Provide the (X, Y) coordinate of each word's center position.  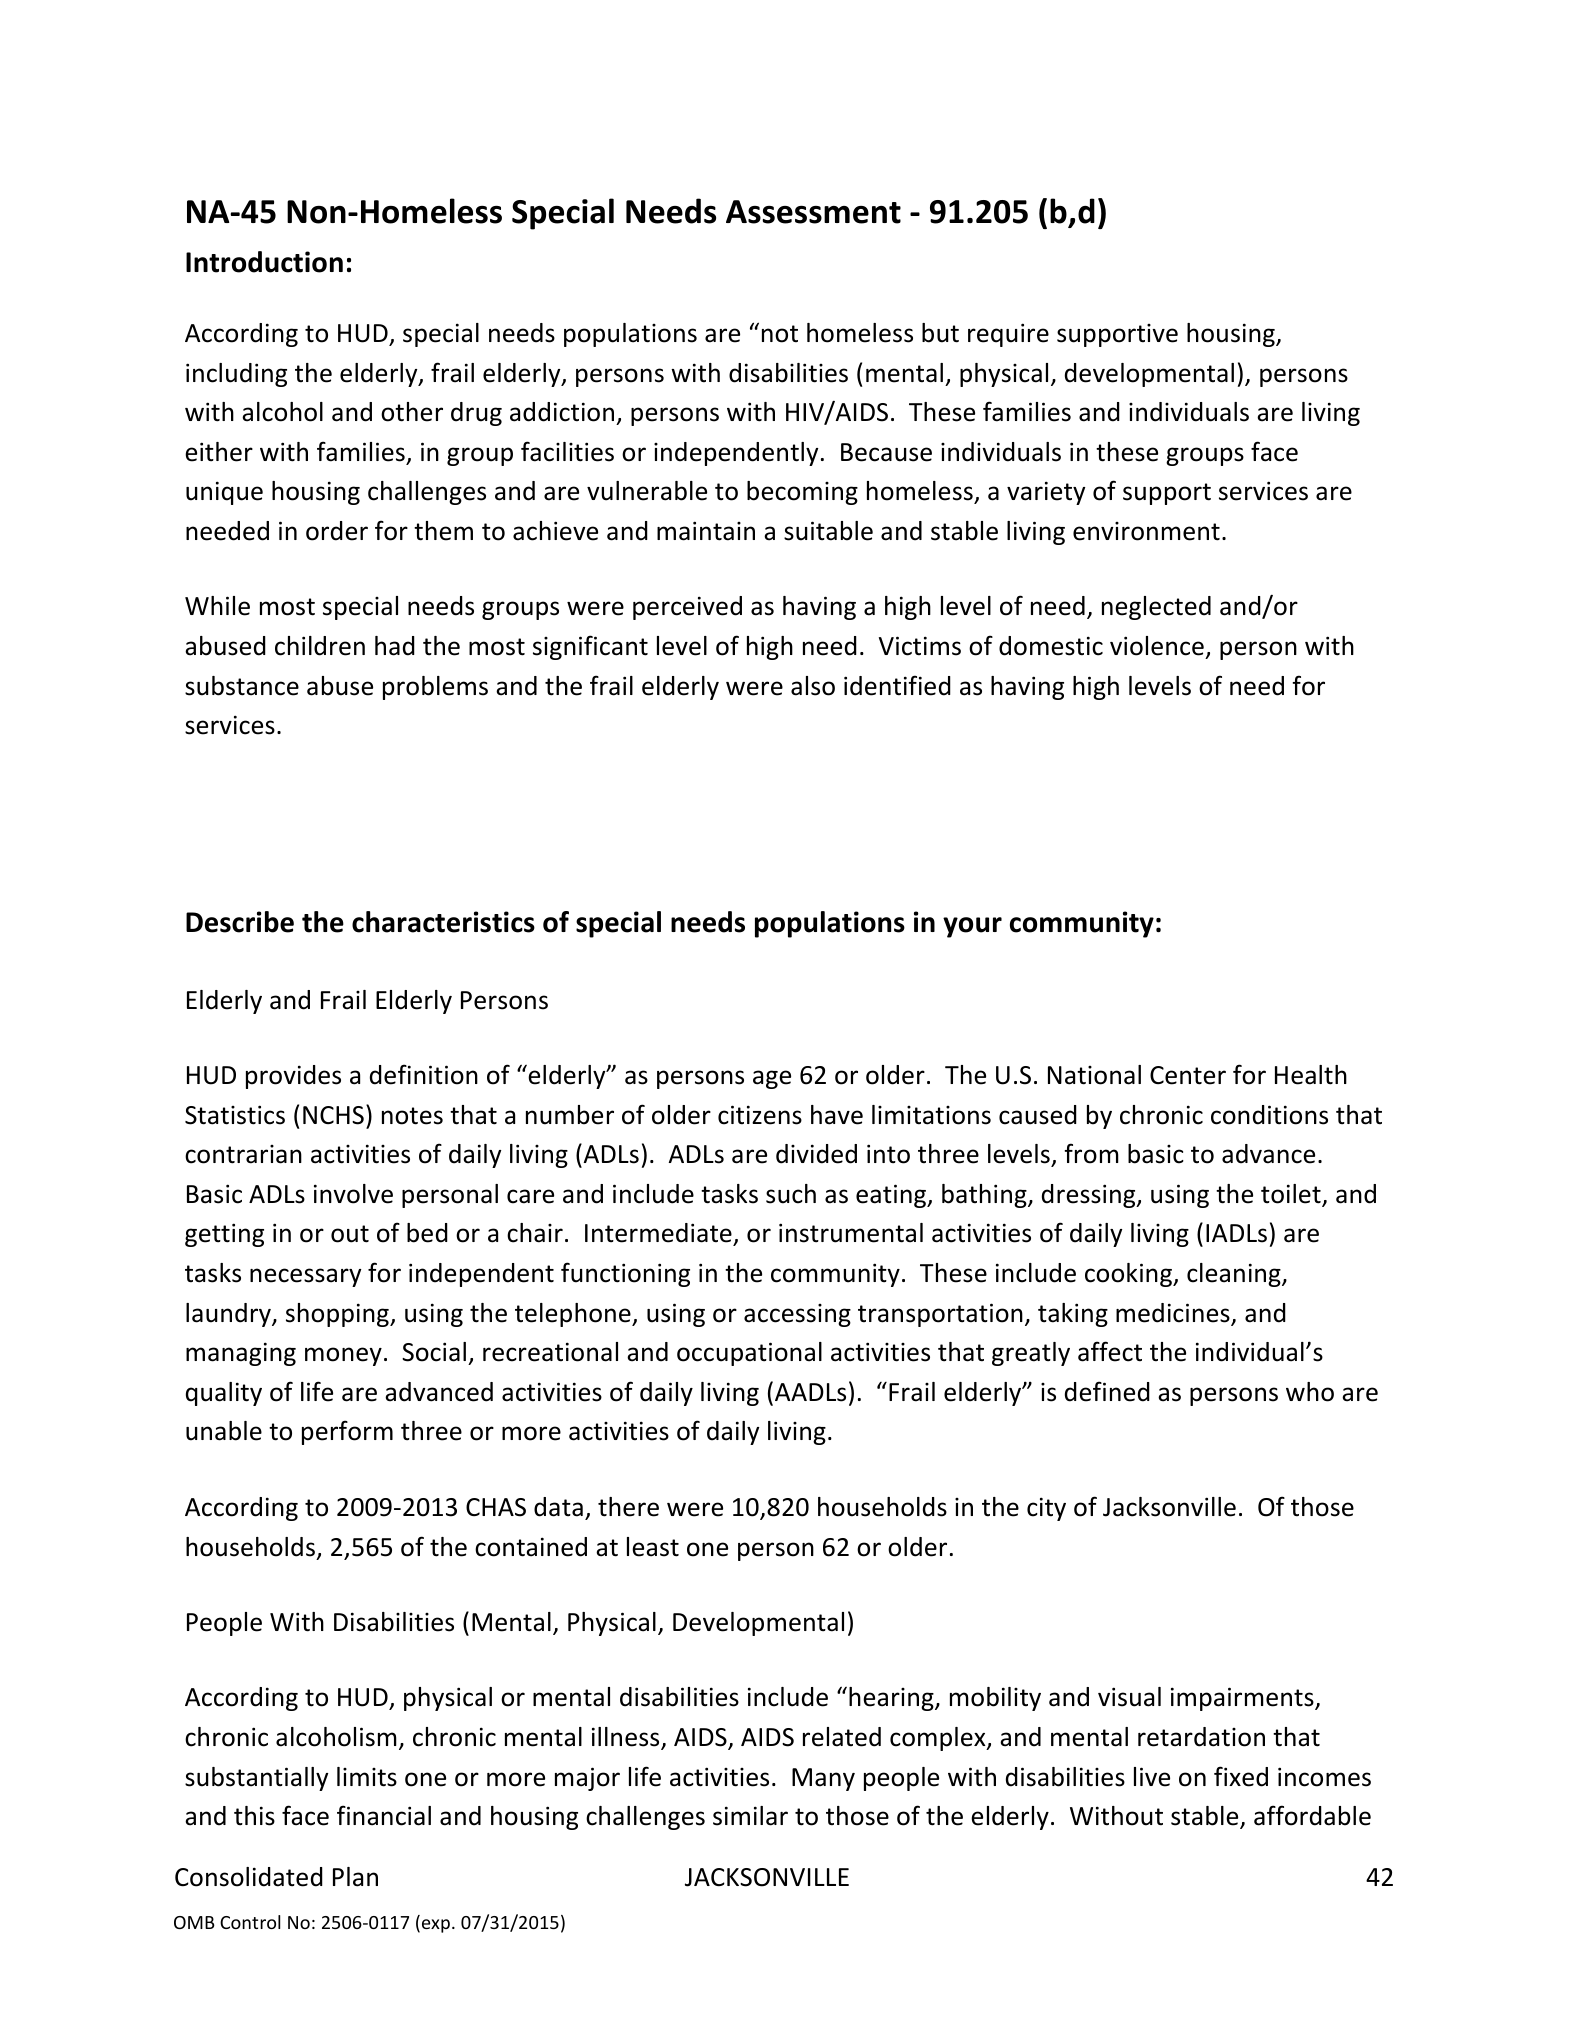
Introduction (264, 262)
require (1008, 335)
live (1152, 1777)
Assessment (813, 212)
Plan (355, 1877)
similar (750, 1816)
